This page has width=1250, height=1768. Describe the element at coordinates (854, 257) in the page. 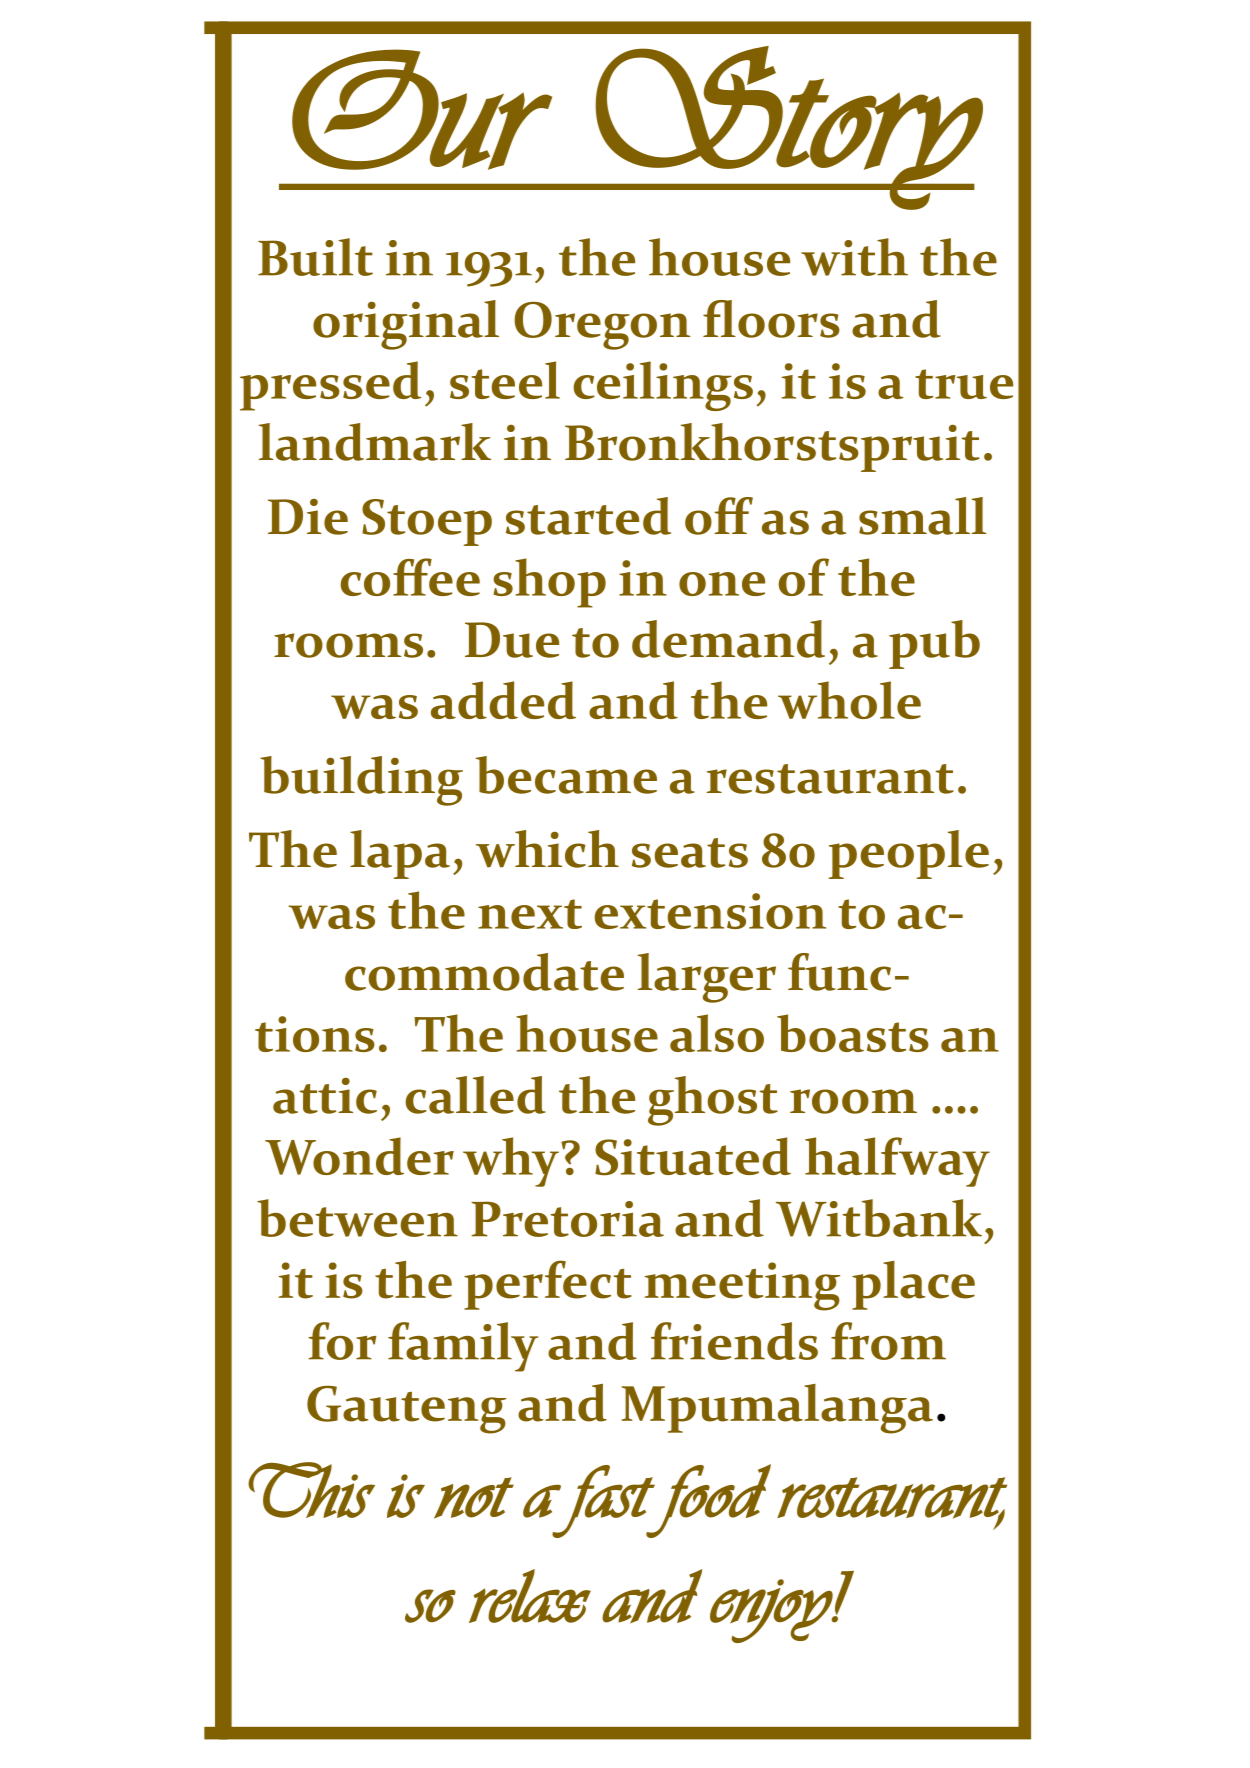

I see `with` at that location.
